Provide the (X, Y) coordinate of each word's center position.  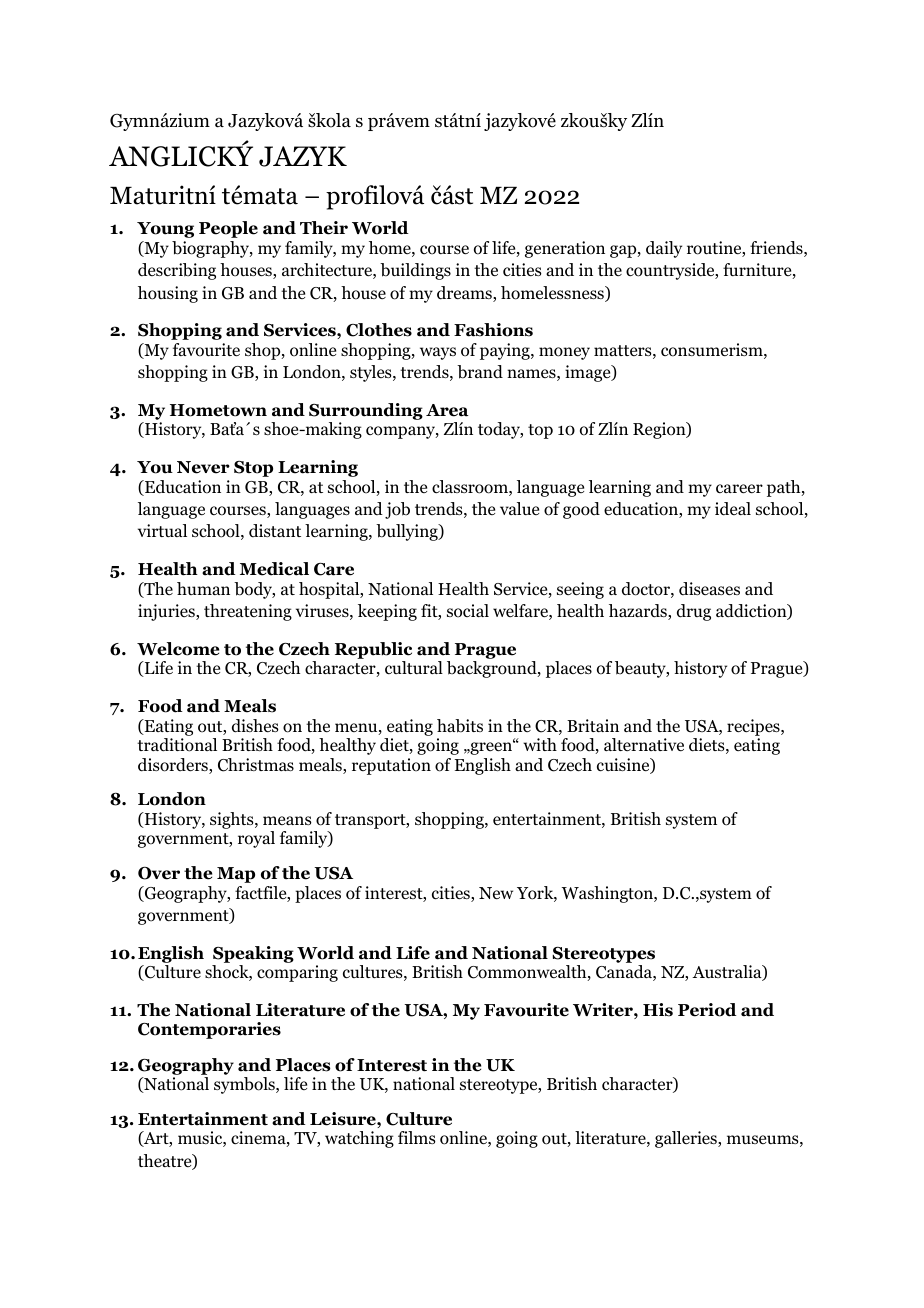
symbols (245, 1085)
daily (664, 249)
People (228, 229)
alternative (644, 744)
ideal (733, 509)
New (496, 893)
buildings (415, 271)
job (397, 510)
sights (233, 820)
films (417, 1137)
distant (275, 530)
